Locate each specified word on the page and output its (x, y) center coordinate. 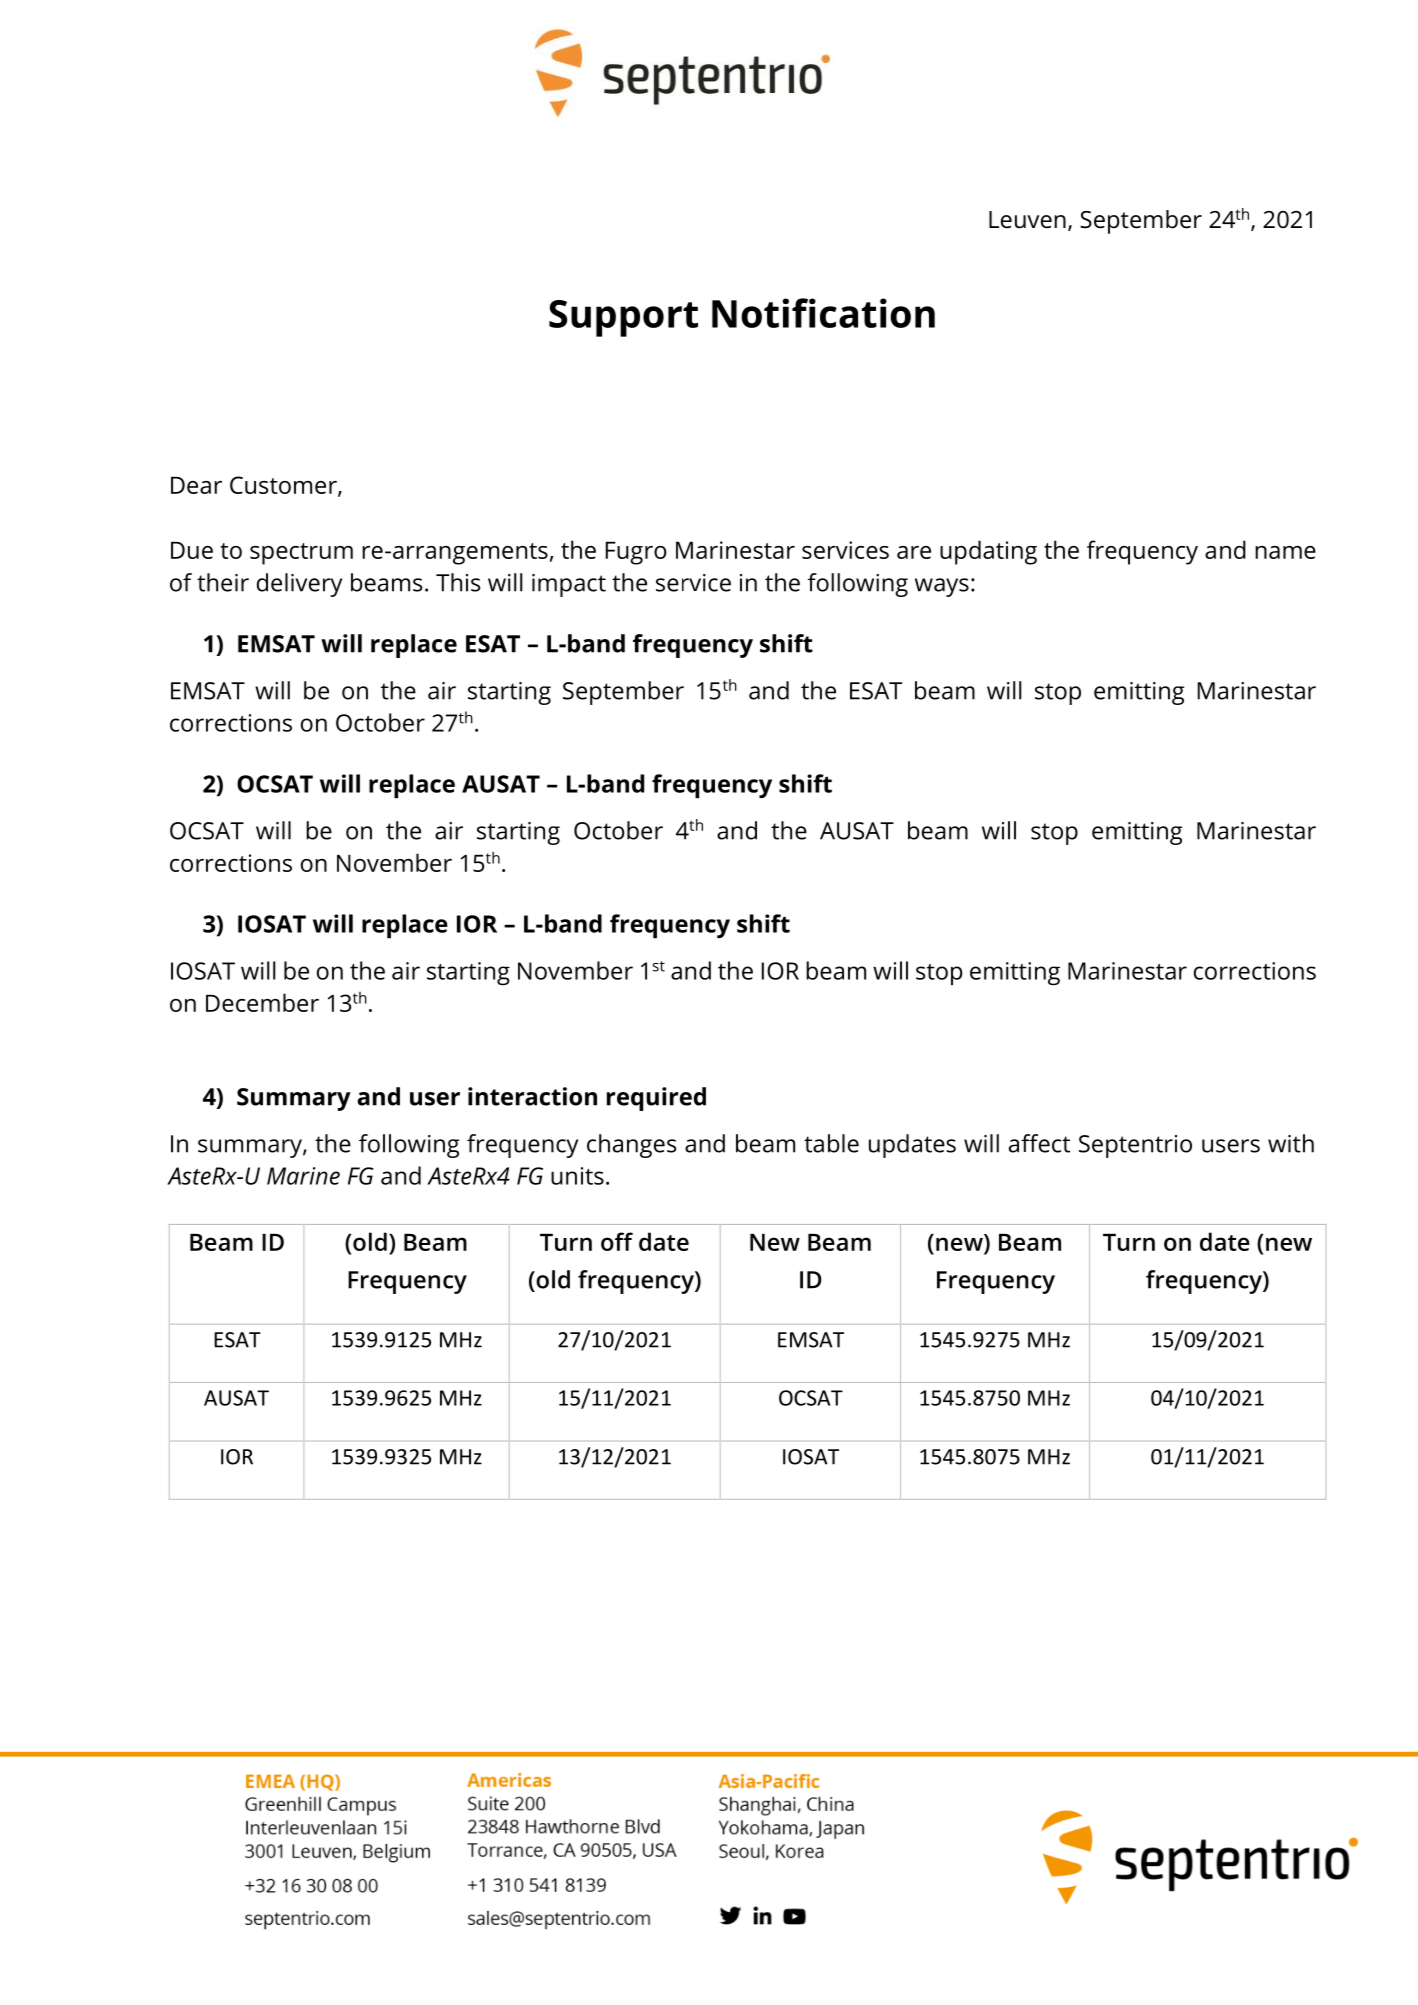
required (656, 1099)
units (577, 1176)
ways (942, 587)
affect (1039, 1143)
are (914, 552)
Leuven (1027, 220)
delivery (299, 585)
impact (569, 585)
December (262, 1002)
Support (623, 318)
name (1285, 552)
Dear (196, 485)
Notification (823, 313)
